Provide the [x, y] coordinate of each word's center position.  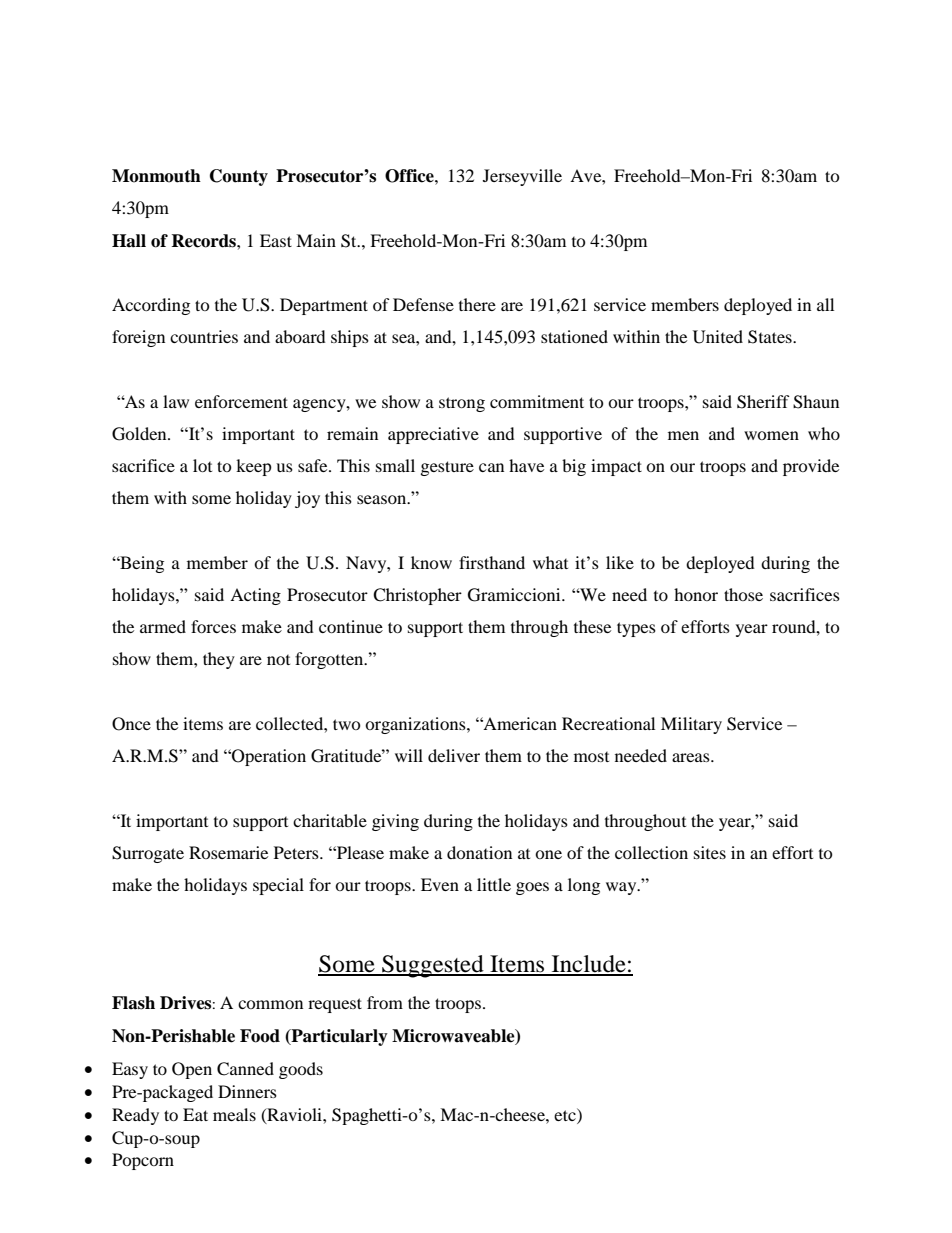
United [718, 337]
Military [691, 725]
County [239, 177]
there [477, 304]
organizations [416, 725]
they [219, 660]
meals [234, 1114]
